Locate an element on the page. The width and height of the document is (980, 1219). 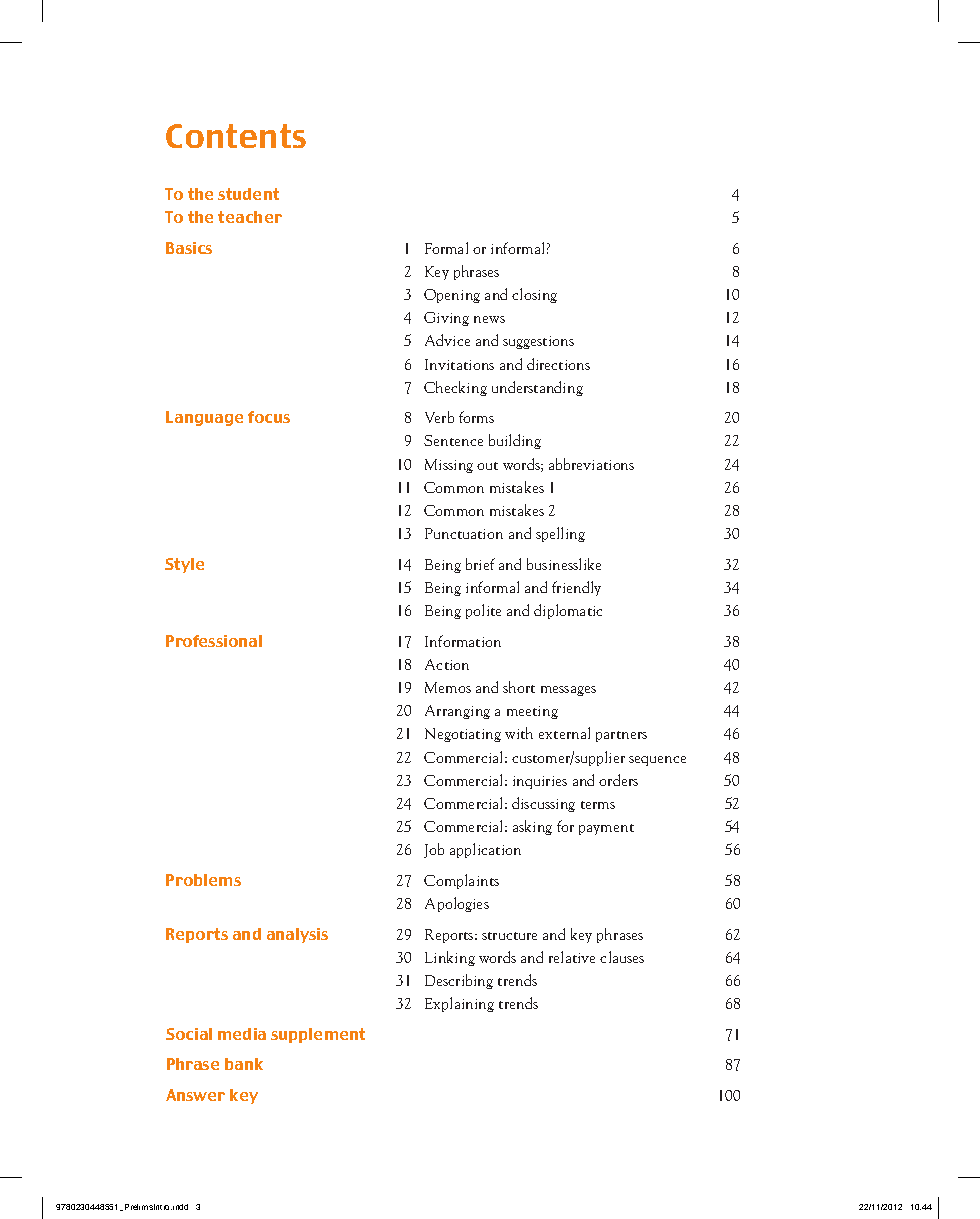
Explaining is located at coordinates (459, 1004).
